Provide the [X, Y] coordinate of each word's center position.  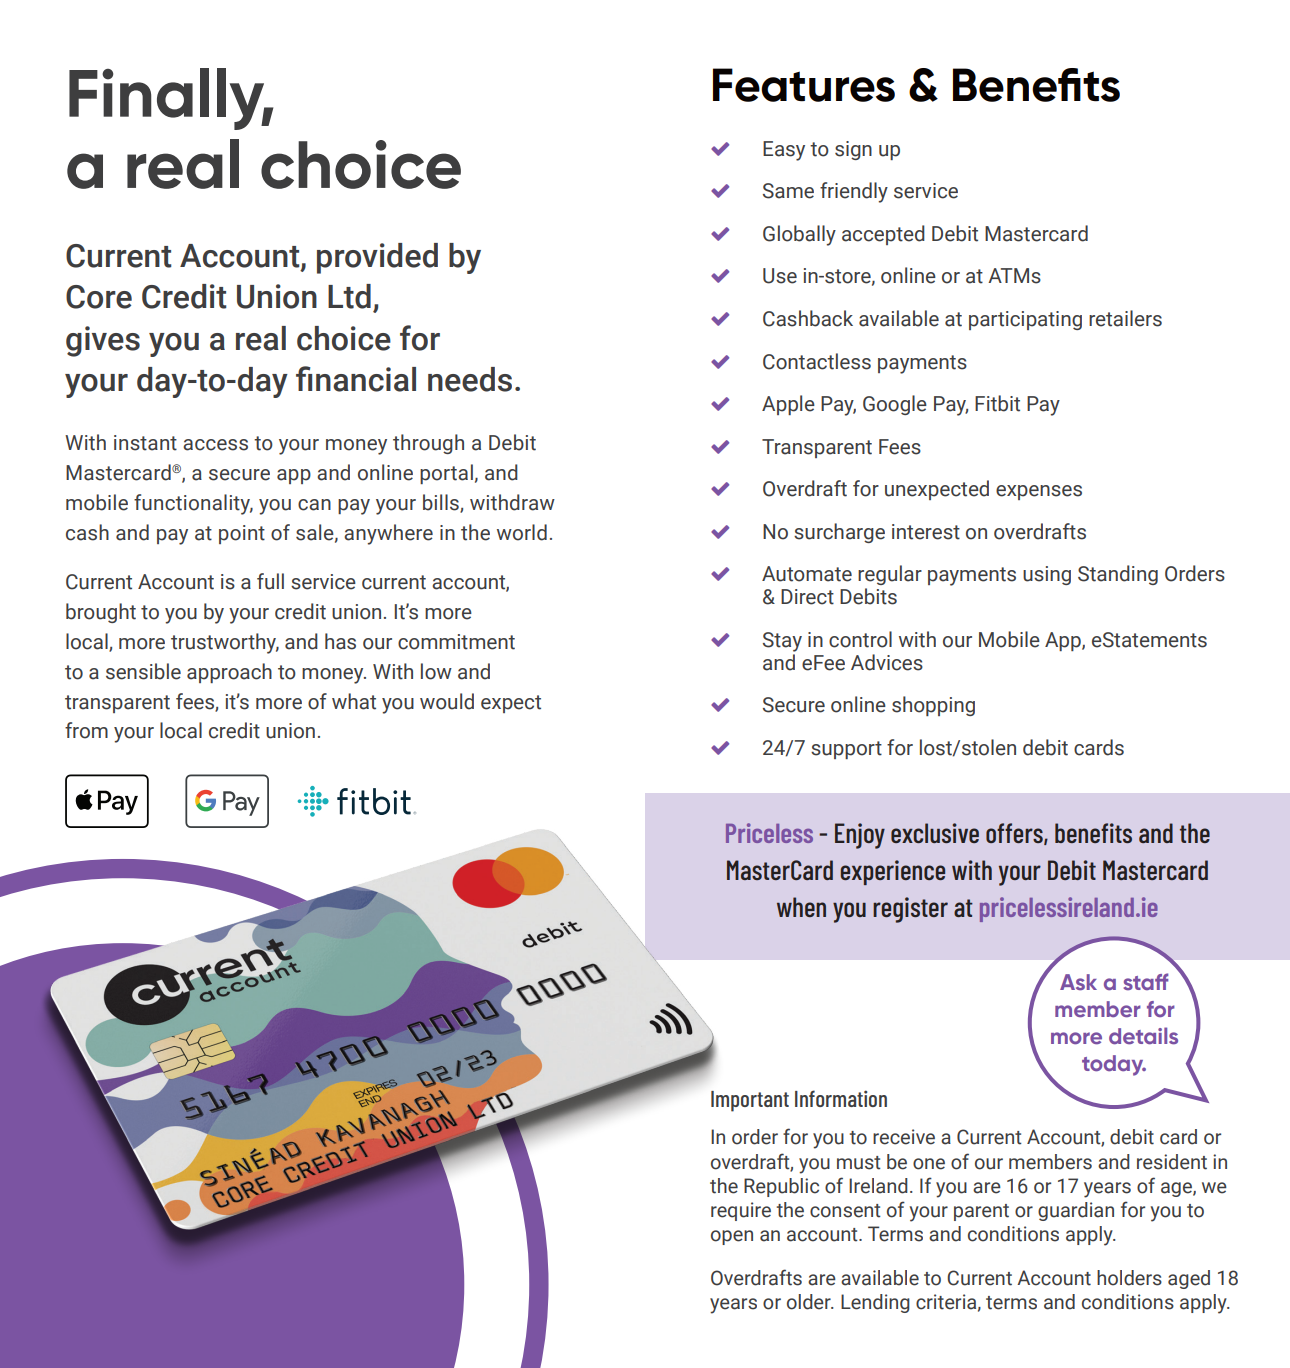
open [732, 1237]
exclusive [935, 833]
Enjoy [860, 836]
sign [853, 150]
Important [750, 1101]
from [86, 730]
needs [470, 379]
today [1114, 1065]
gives [103, 341]
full [270, 581]
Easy [784, 151]
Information [841, 1098]
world [522, 532]
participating [1025, 320]
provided [377, 258]
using [1047, 575]
